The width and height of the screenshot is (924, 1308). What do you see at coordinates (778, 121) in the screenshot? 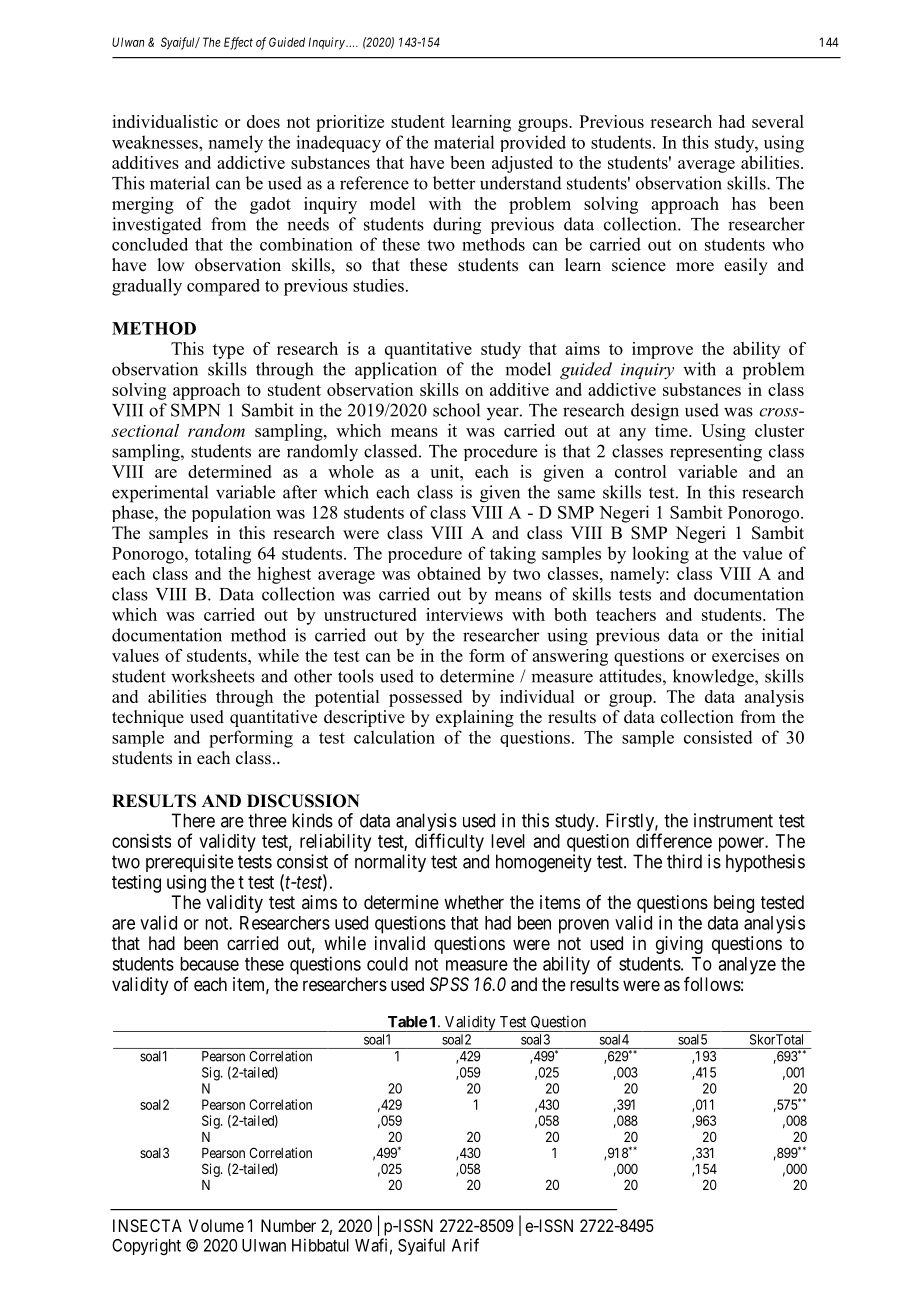
I see `several` at bounding box center [778, 121].
